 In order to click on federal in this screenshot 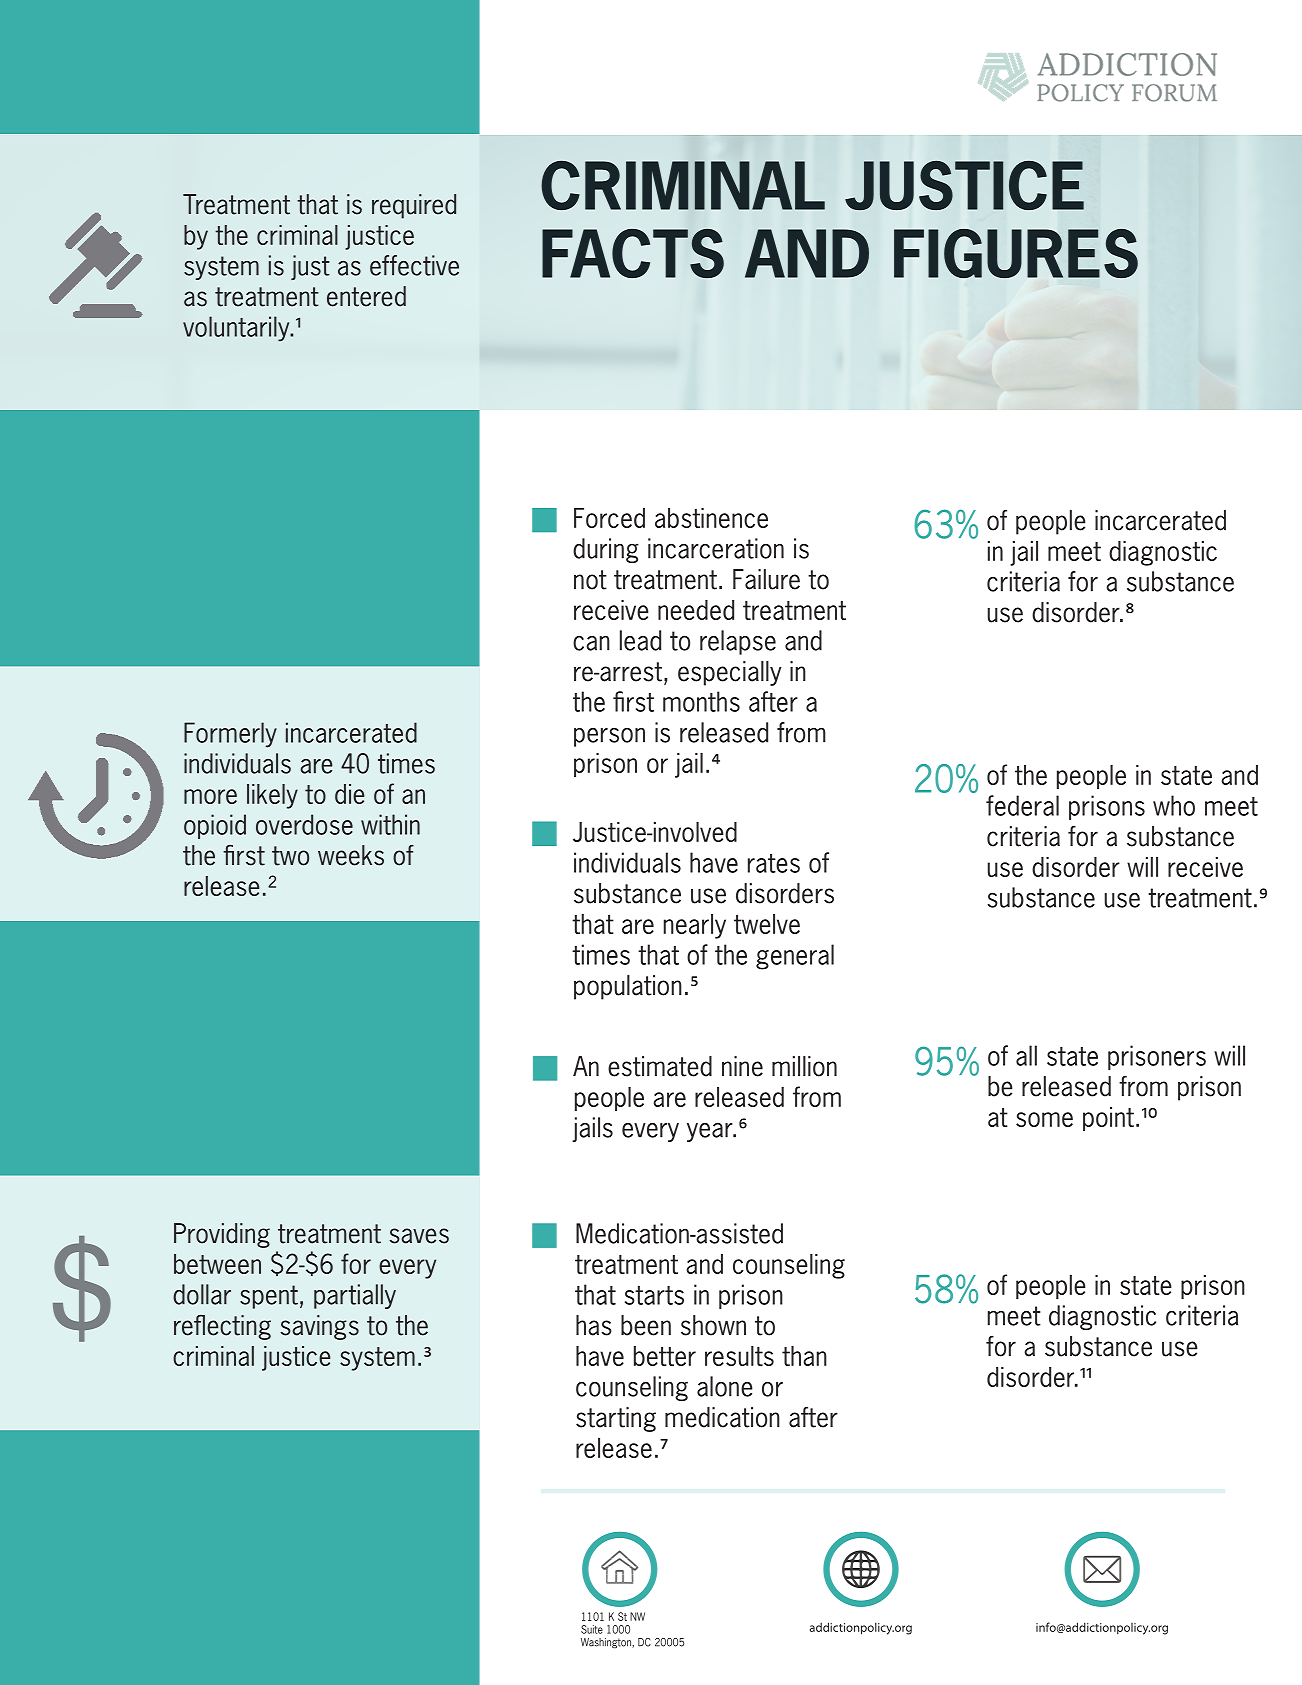, I will do `click(1022, 805)`.
